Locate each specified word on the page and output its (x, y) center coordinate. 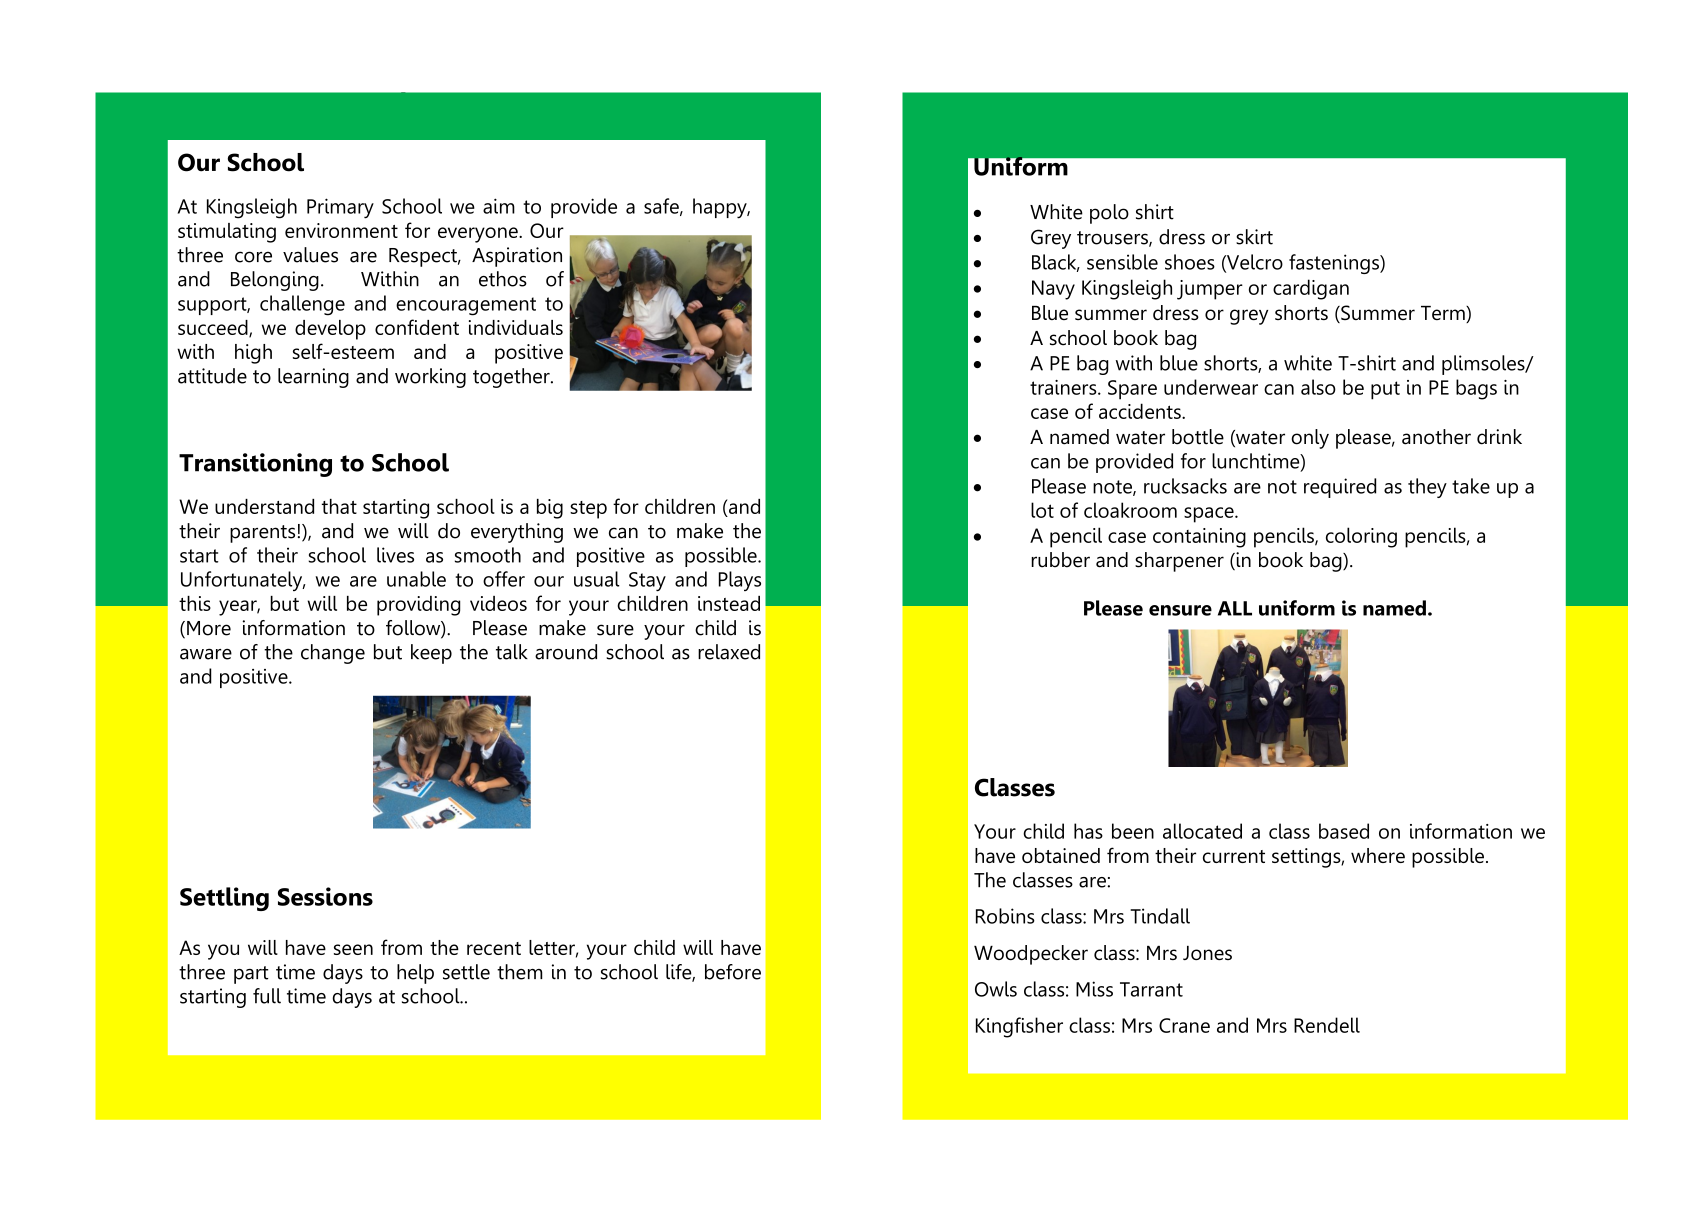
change (333, 654)
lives (395, 555)
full (267, 996)
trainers (1064, 387)
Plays (740, 581)
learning (313, 378)
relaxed (729, 652)
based (1344, 831)
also (1318, 387)
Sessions (325, 896)
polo (1109, 214)
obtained (1061, 855)
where (1378, 855)
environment (341, 230)
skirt (1254, 237)
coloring (1361, 537)
